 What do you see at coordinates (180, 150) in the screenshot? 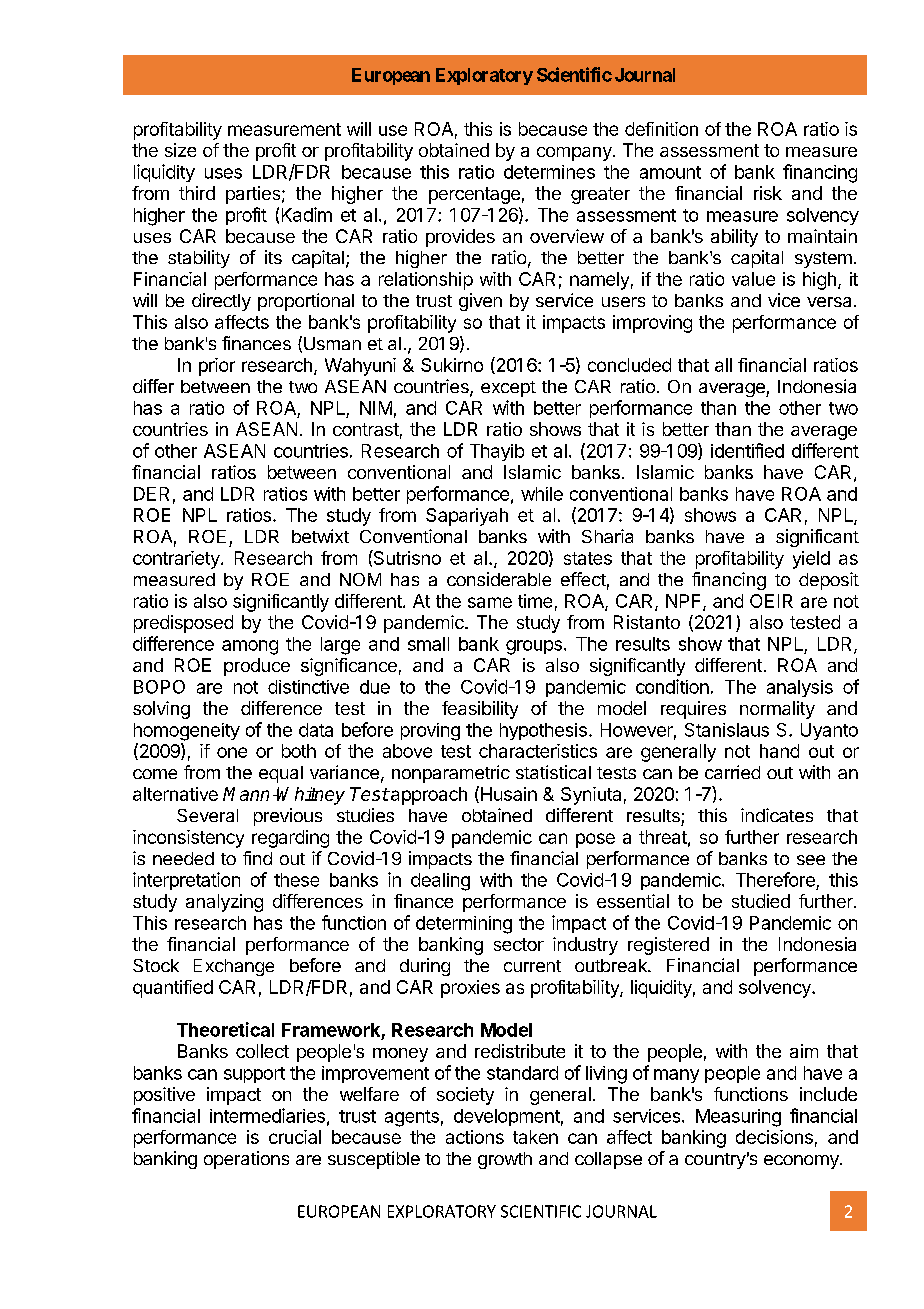
I see `size` at bounding box center [180, 150].
